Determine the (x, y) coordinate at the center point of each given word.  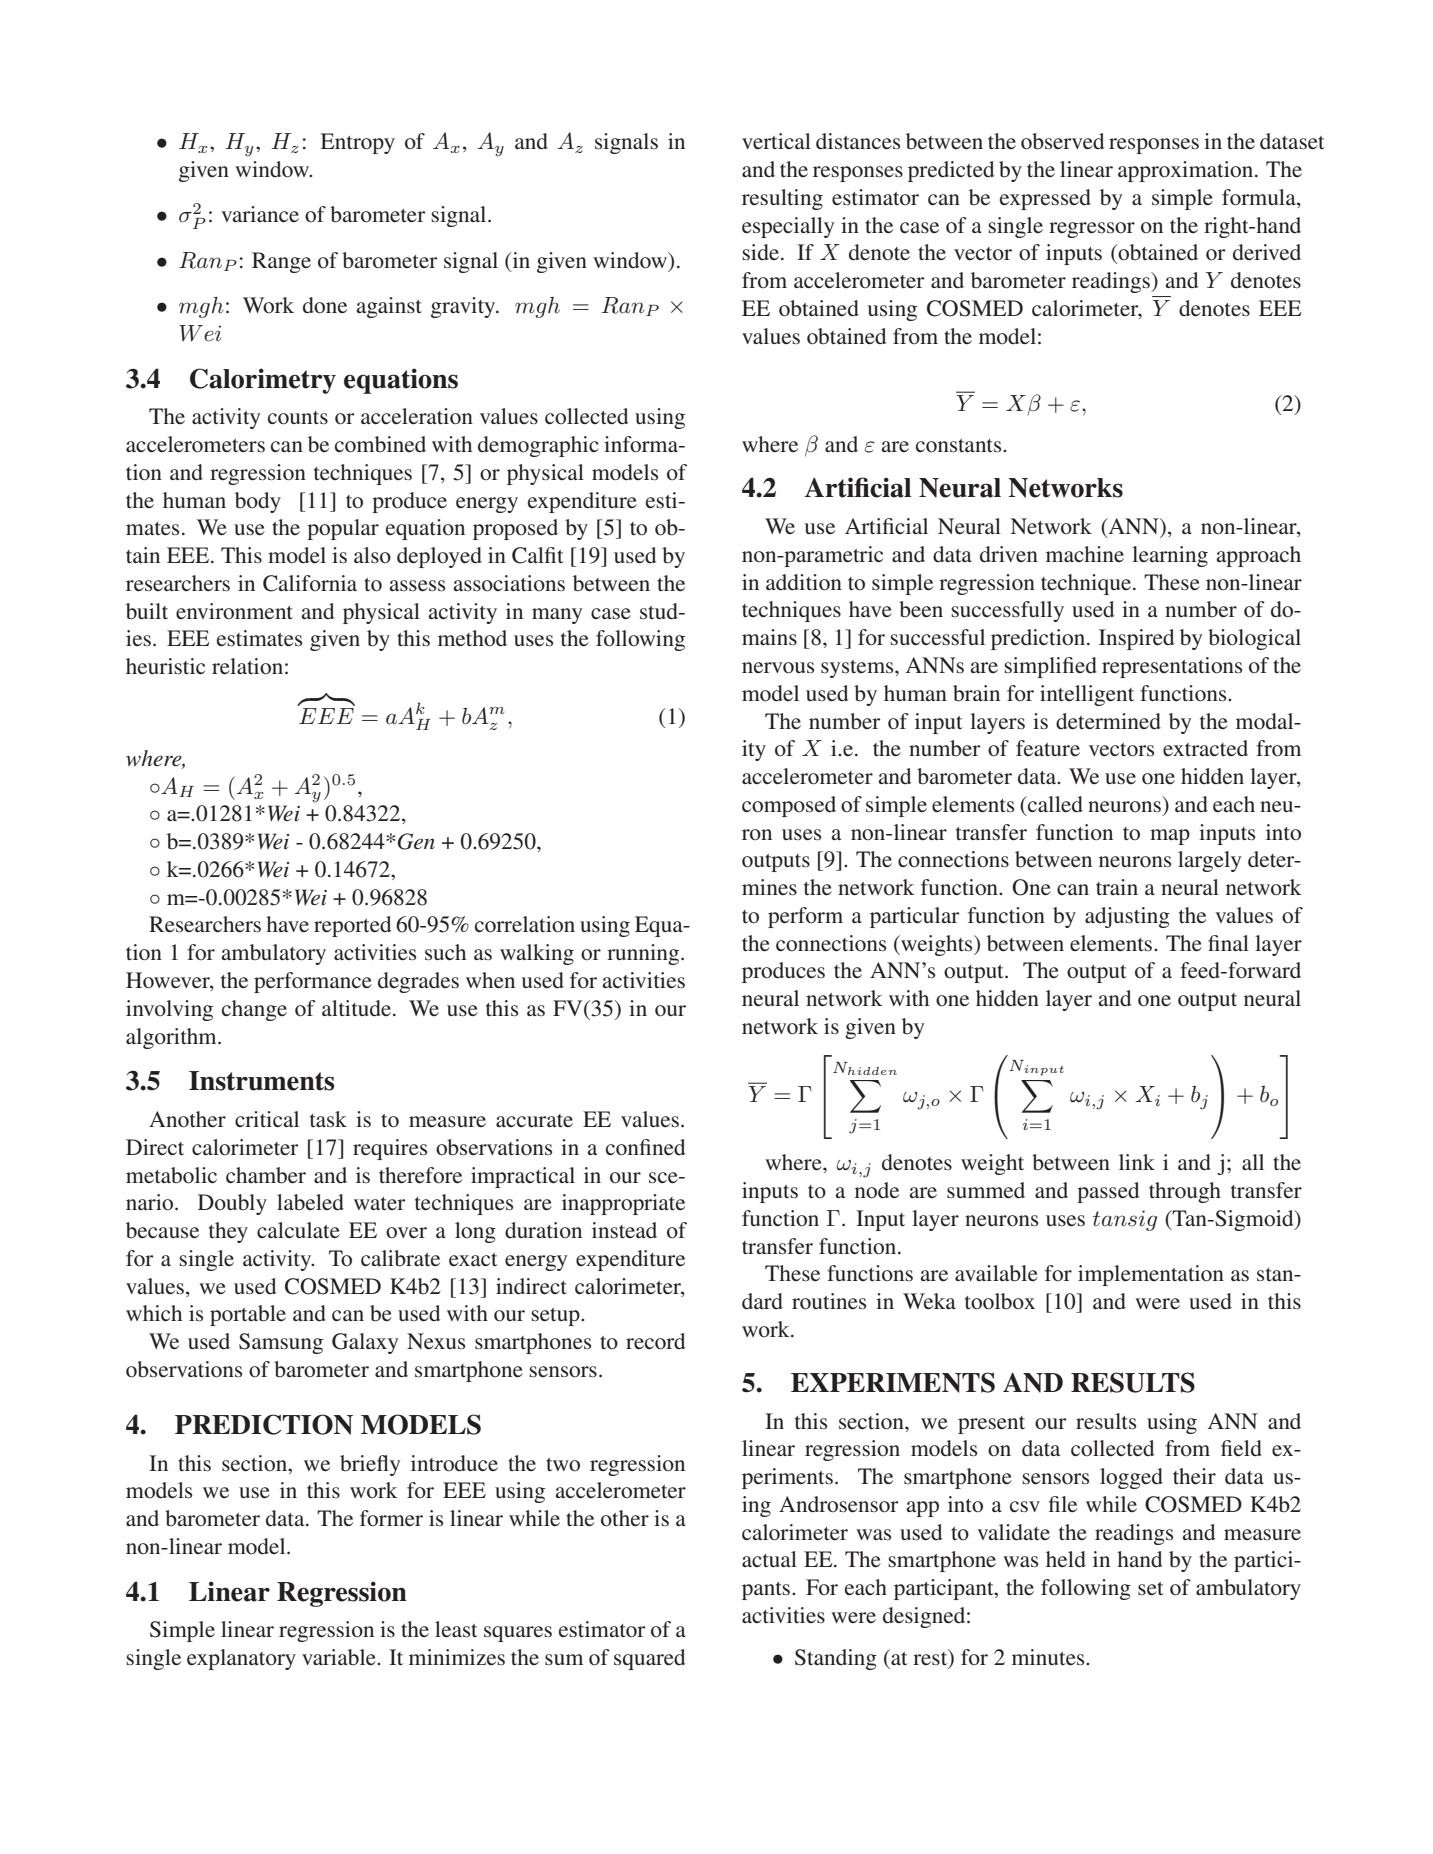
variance (260, 214)
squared (649, 1659)
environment (234, 611)
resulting (782, 199)
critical (267, 1119)
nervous (778, 668)
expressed (1045, 199)
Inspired (1136, 639)
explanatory (241, 1659)
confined (645, 1147)
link (1137, 1162)
